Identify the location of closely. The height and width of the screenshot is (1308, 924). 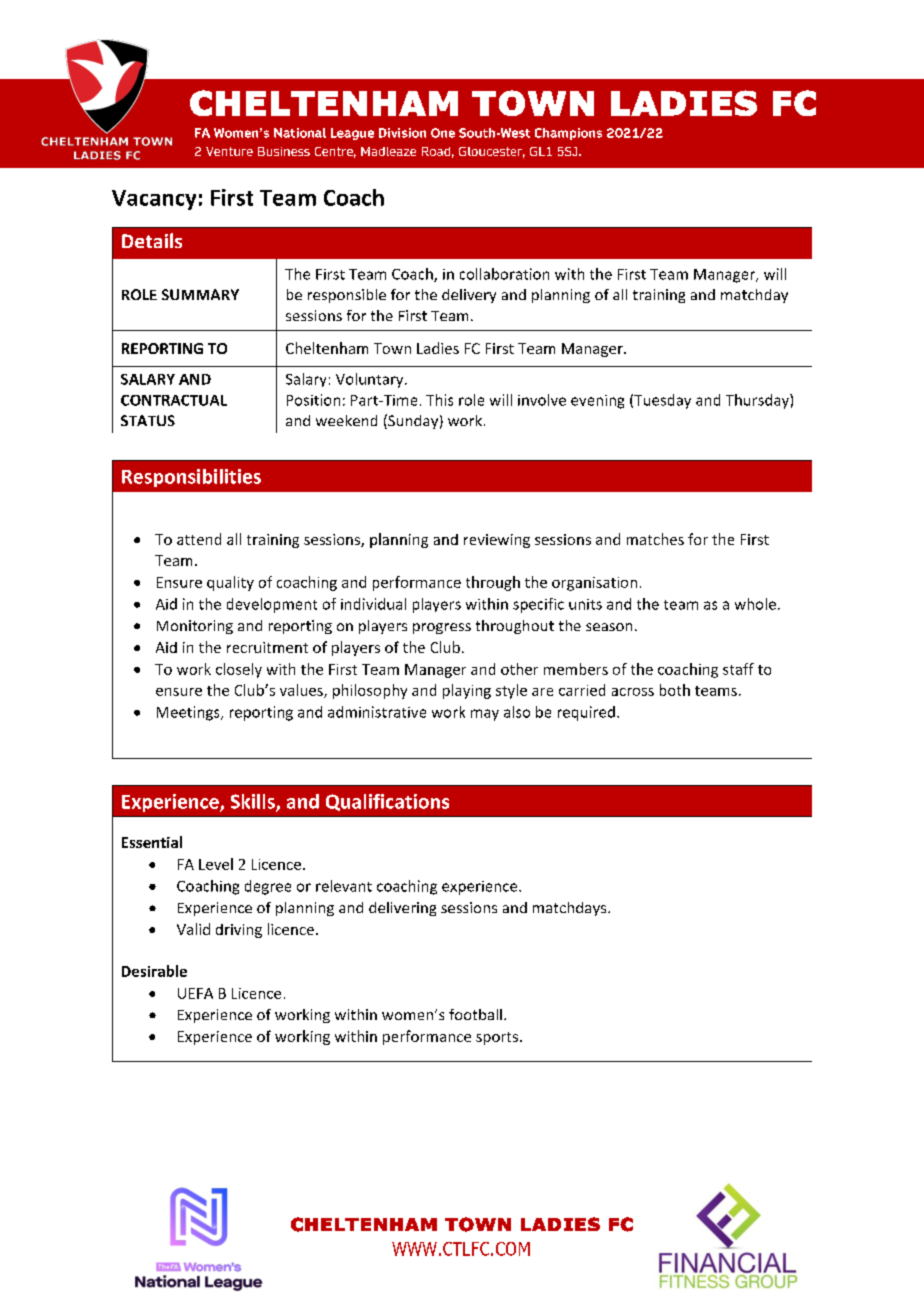
(239, 670).
